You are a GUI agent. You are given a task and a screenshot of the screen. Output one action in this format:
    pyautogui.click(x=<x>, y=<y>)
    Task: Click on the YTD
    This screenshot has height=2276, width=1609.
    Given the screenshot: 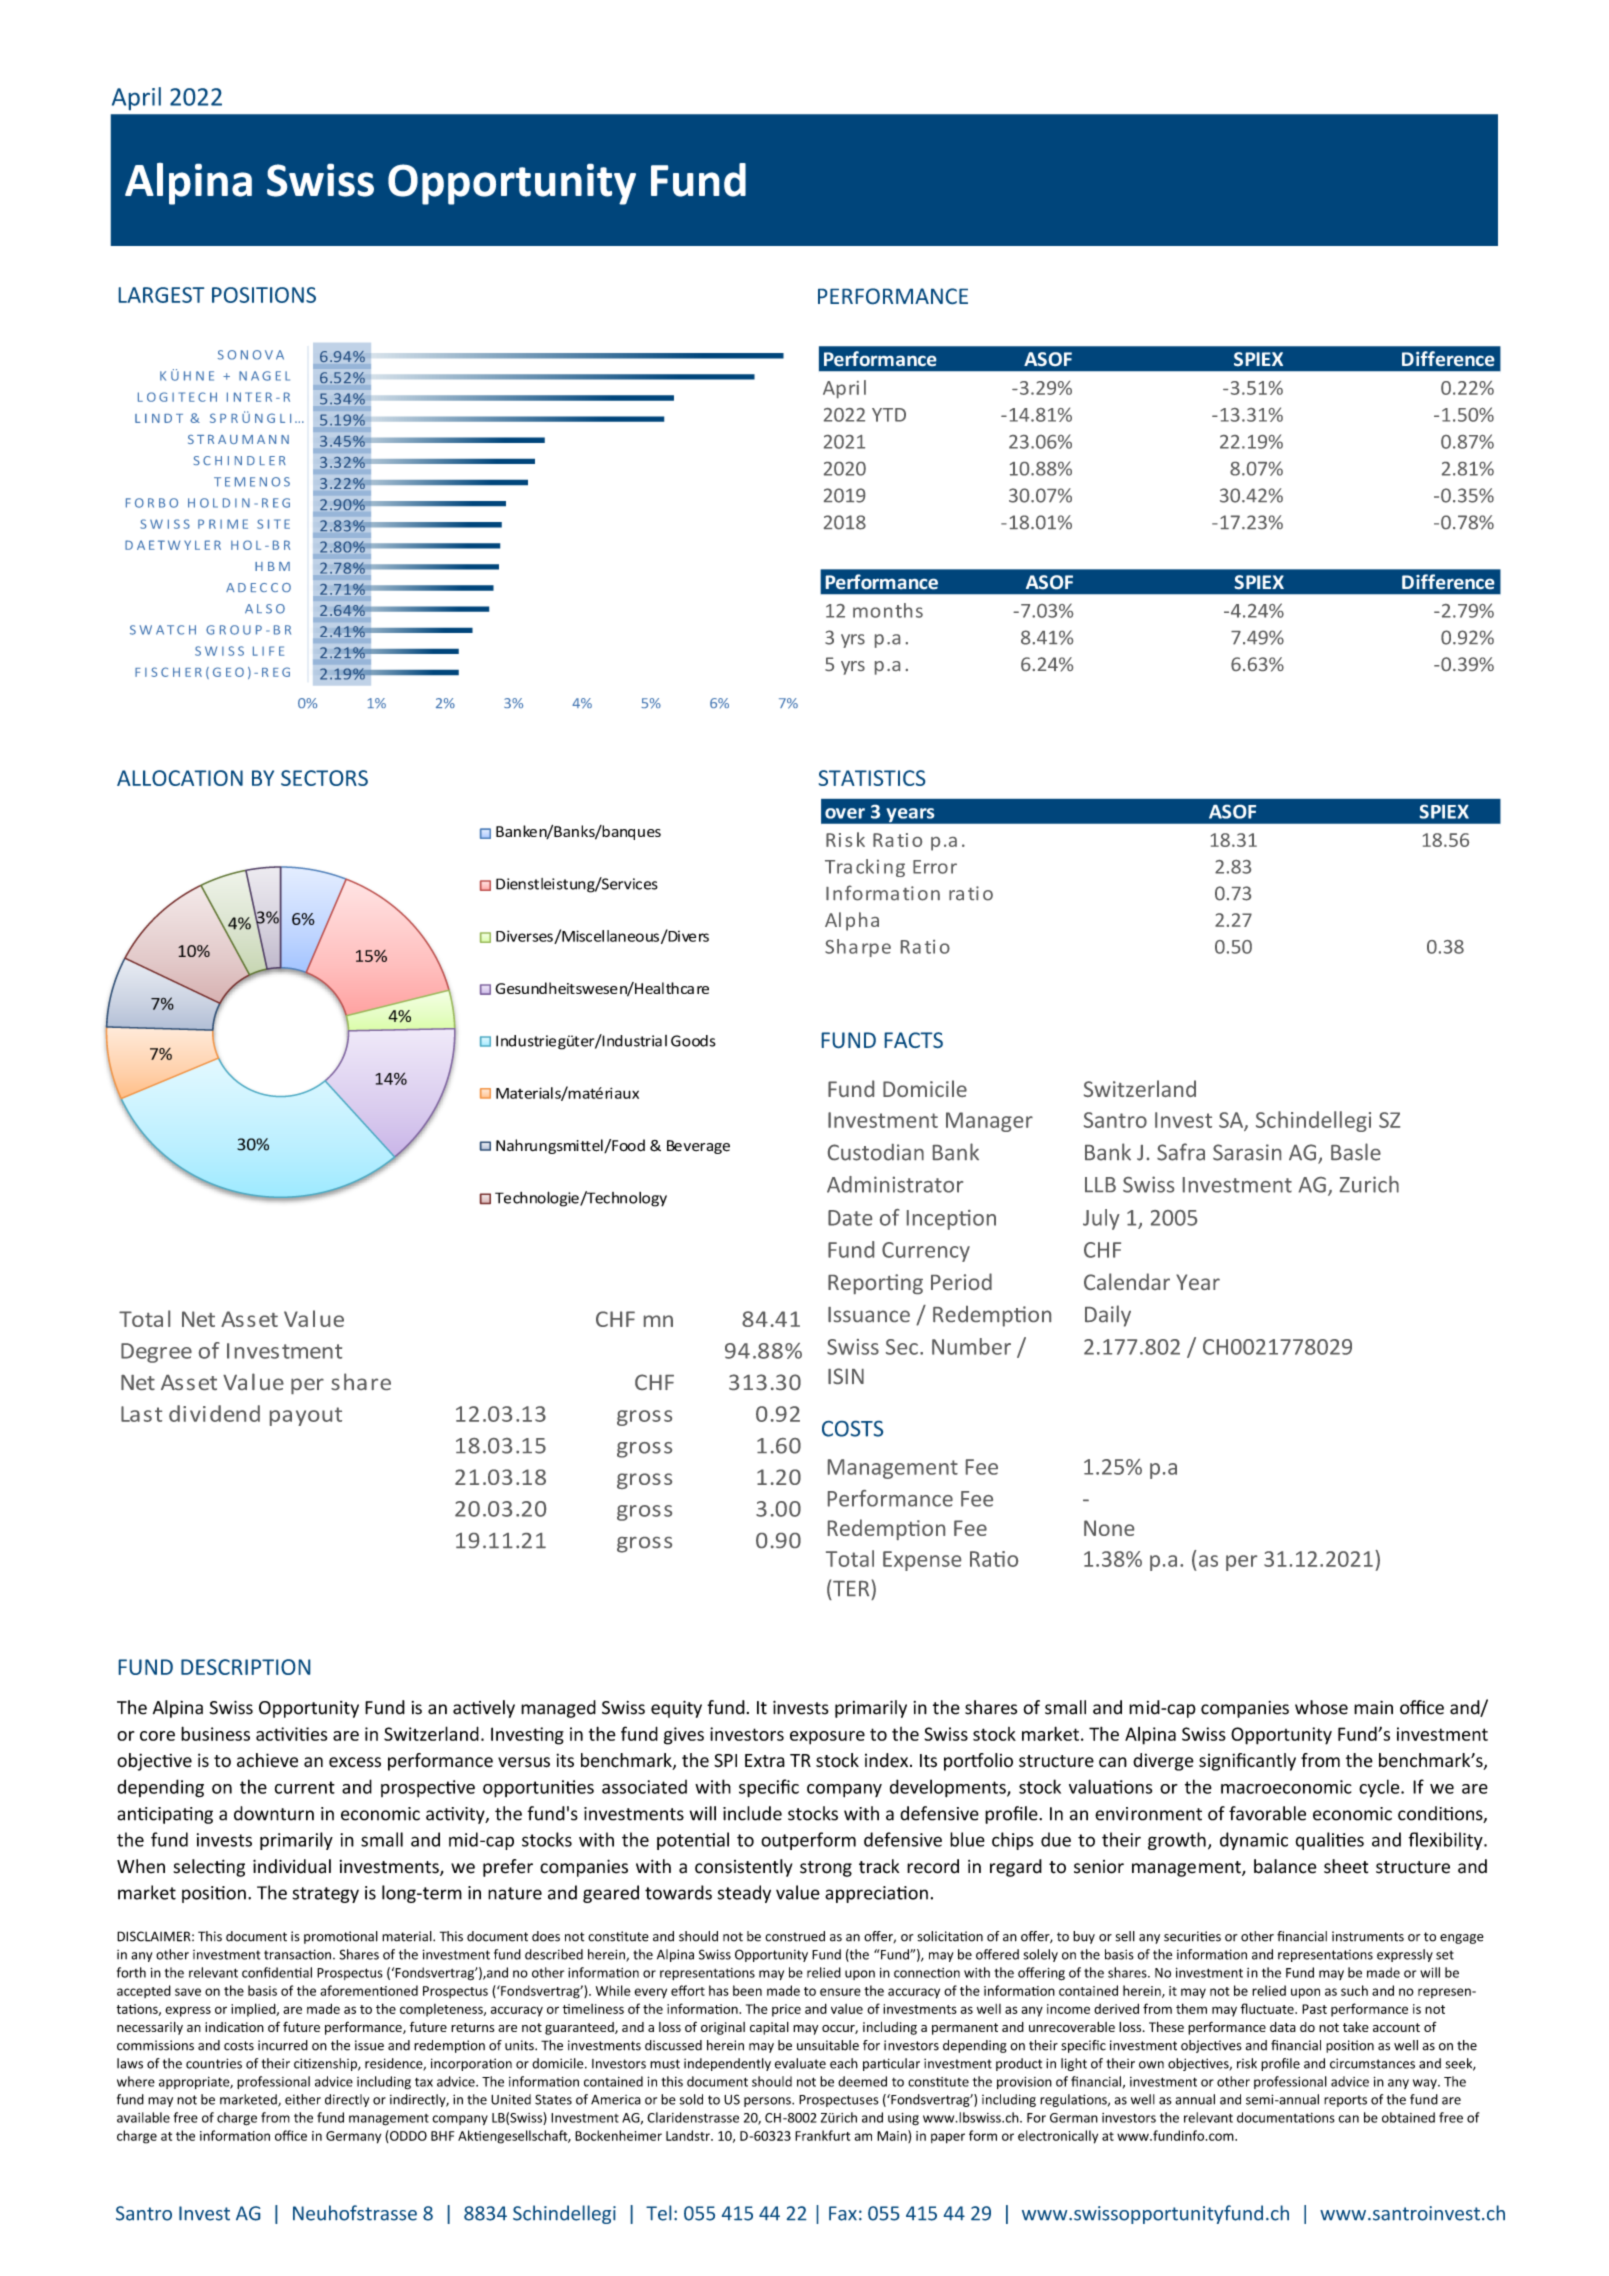 What is the action you would take?
    pyautogui.click(x=889, y=415)
